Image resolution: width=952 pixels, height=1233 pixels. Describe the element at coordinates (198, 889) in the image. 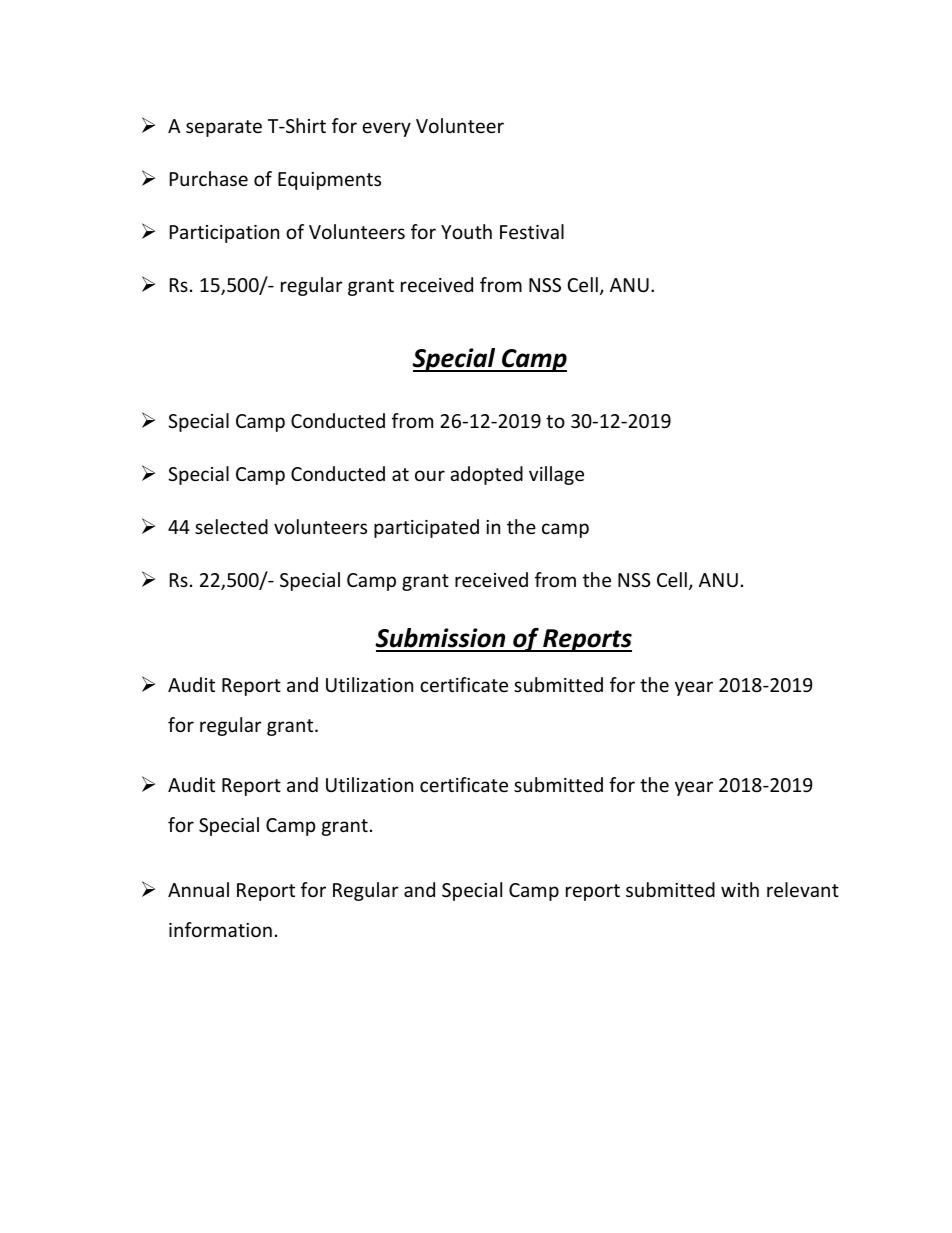

I see `Annual` at that location.
